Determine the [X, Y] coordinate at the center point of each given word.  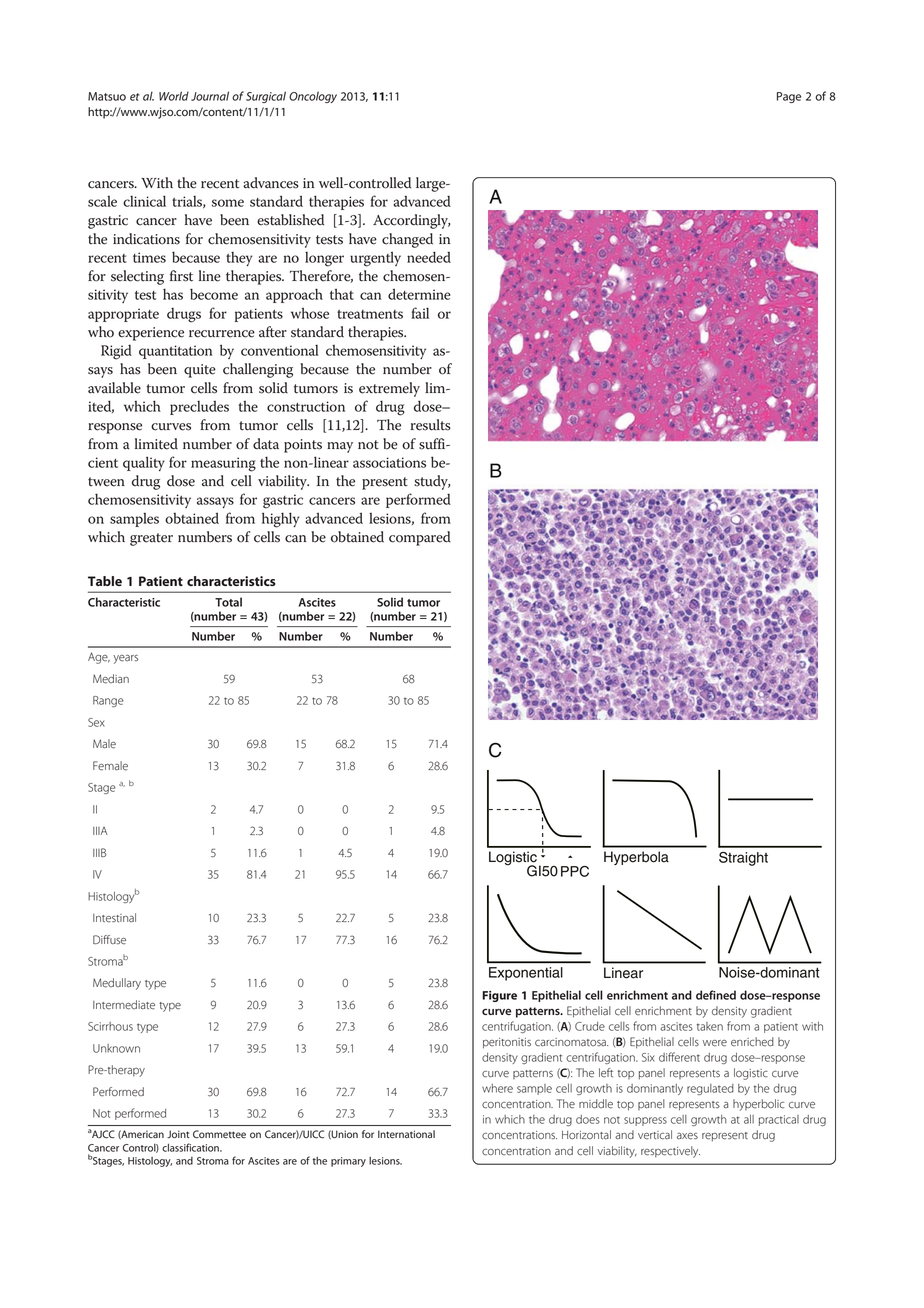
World [174, 96]
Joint [178, 1134]
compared [420, 538]
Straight [743, 859]
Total [228, 602]
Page [789, 97]
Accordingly [411, 221]
